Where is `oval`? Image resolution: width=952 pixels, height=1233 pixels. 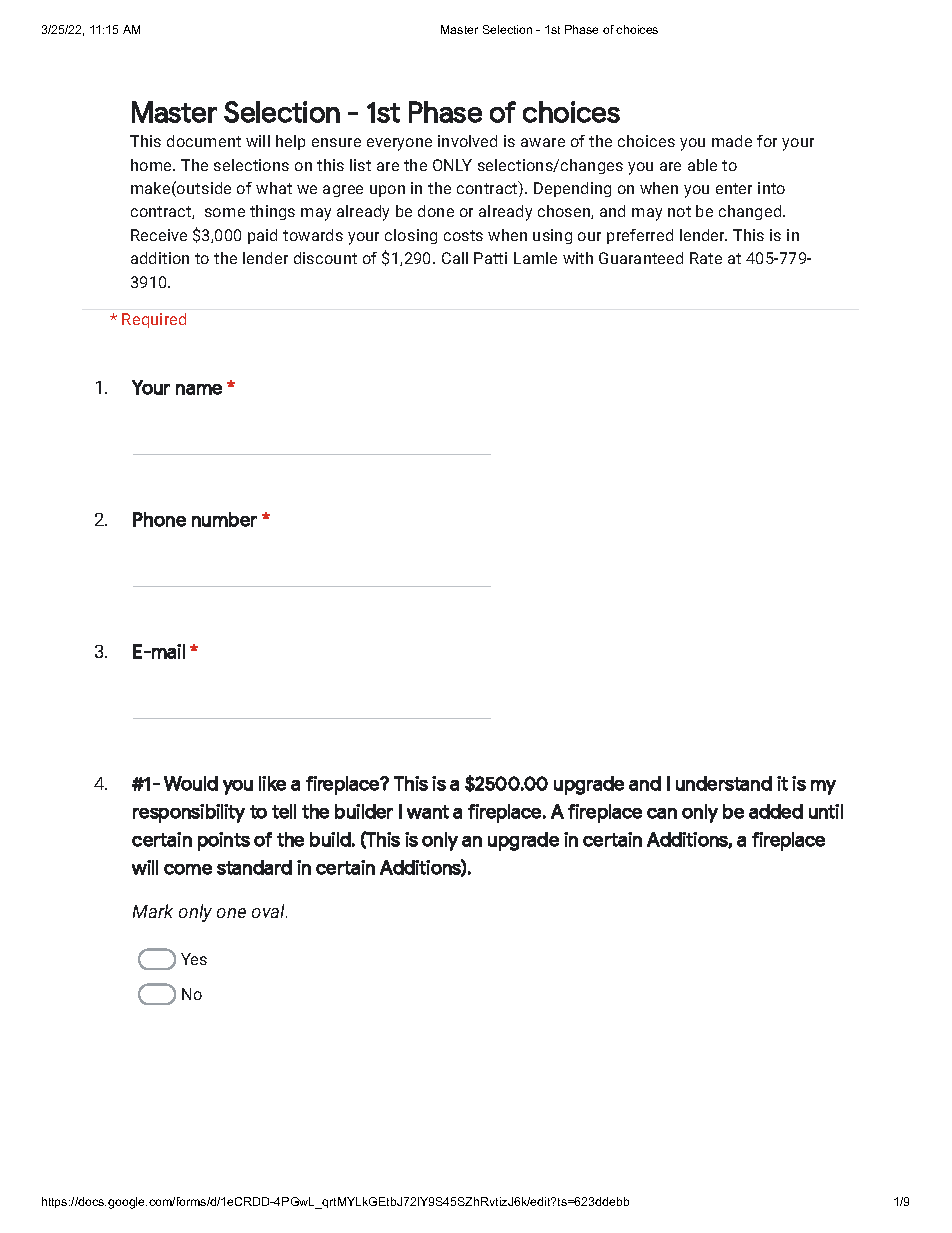 oval is located at coordinates (269, 911).
